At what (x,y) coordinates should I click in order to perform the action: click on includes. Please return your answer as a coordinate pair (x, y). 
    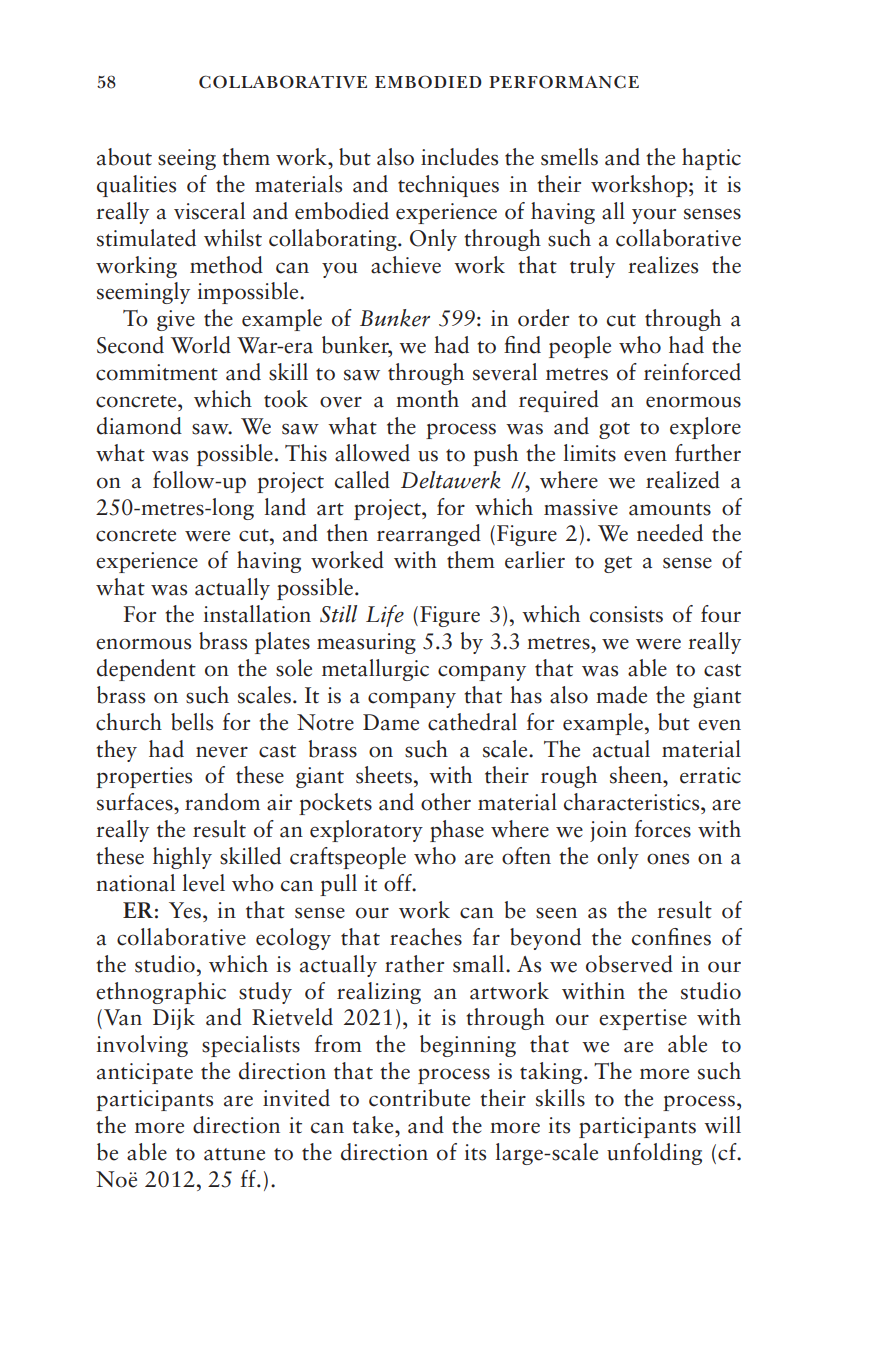
    Looking at the image, I should click on (459, 157).
